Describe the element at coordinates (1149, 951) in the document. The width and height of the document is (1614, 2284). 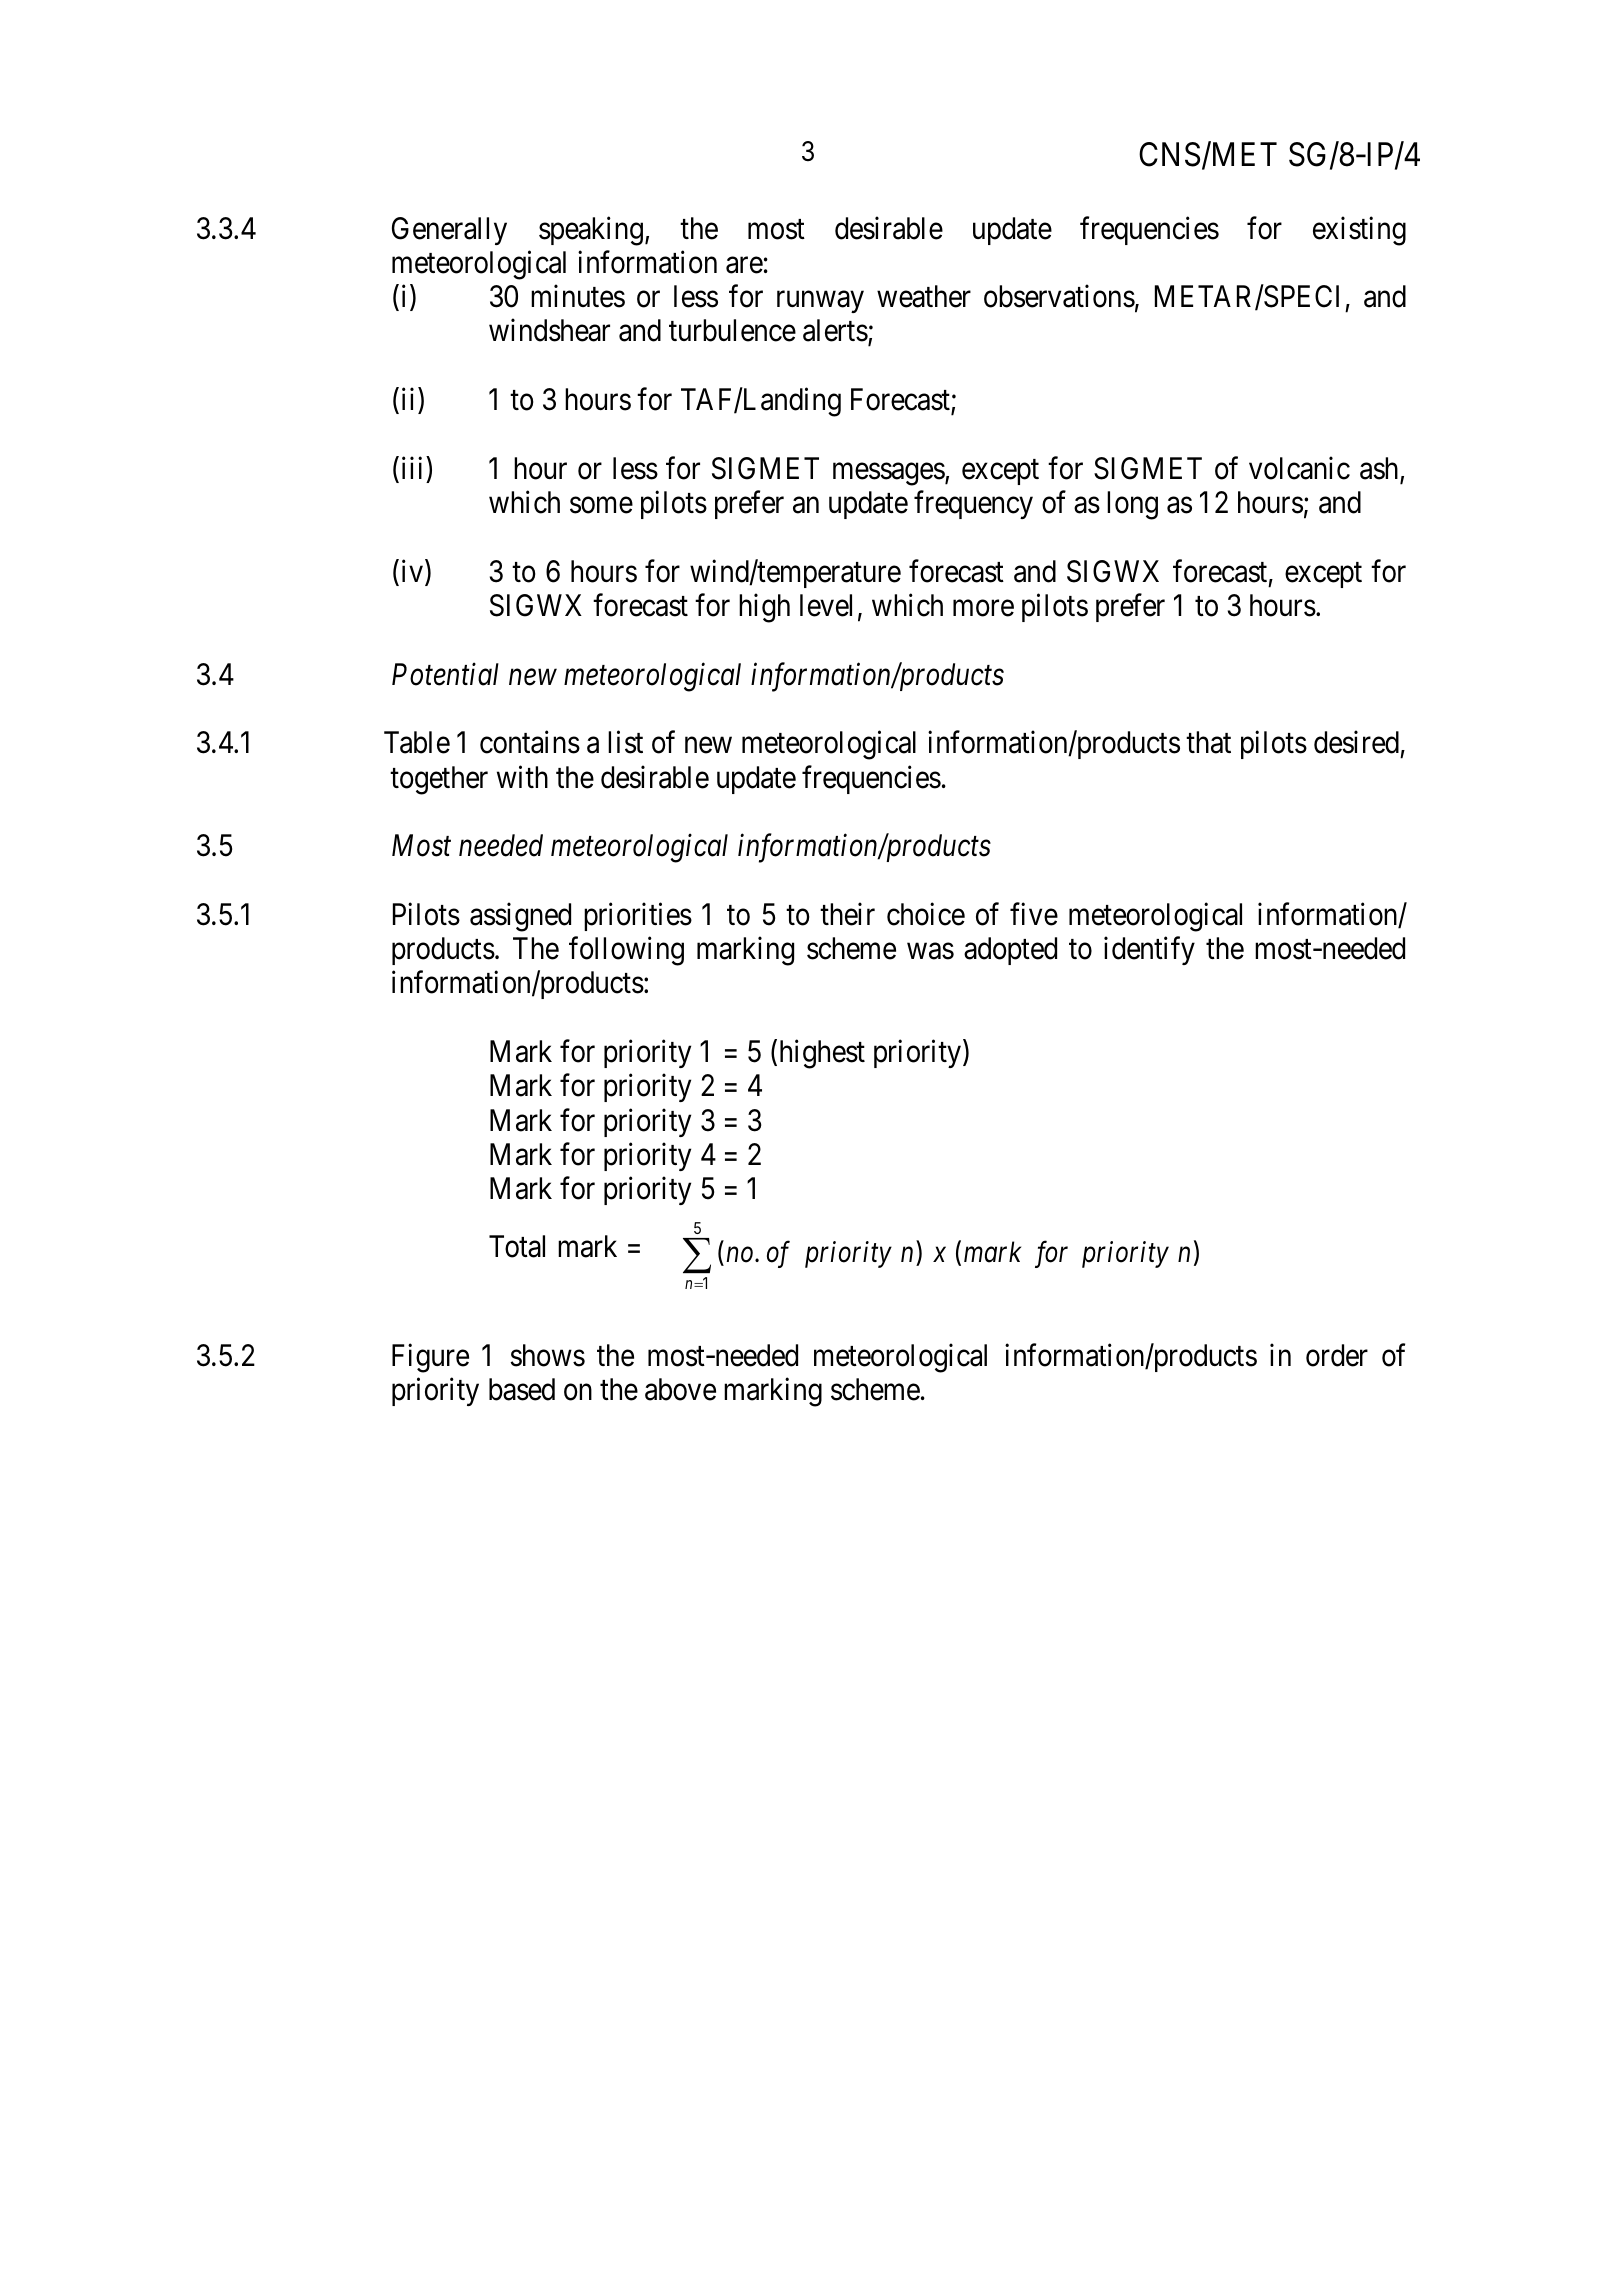
I see `identify` at that location.
